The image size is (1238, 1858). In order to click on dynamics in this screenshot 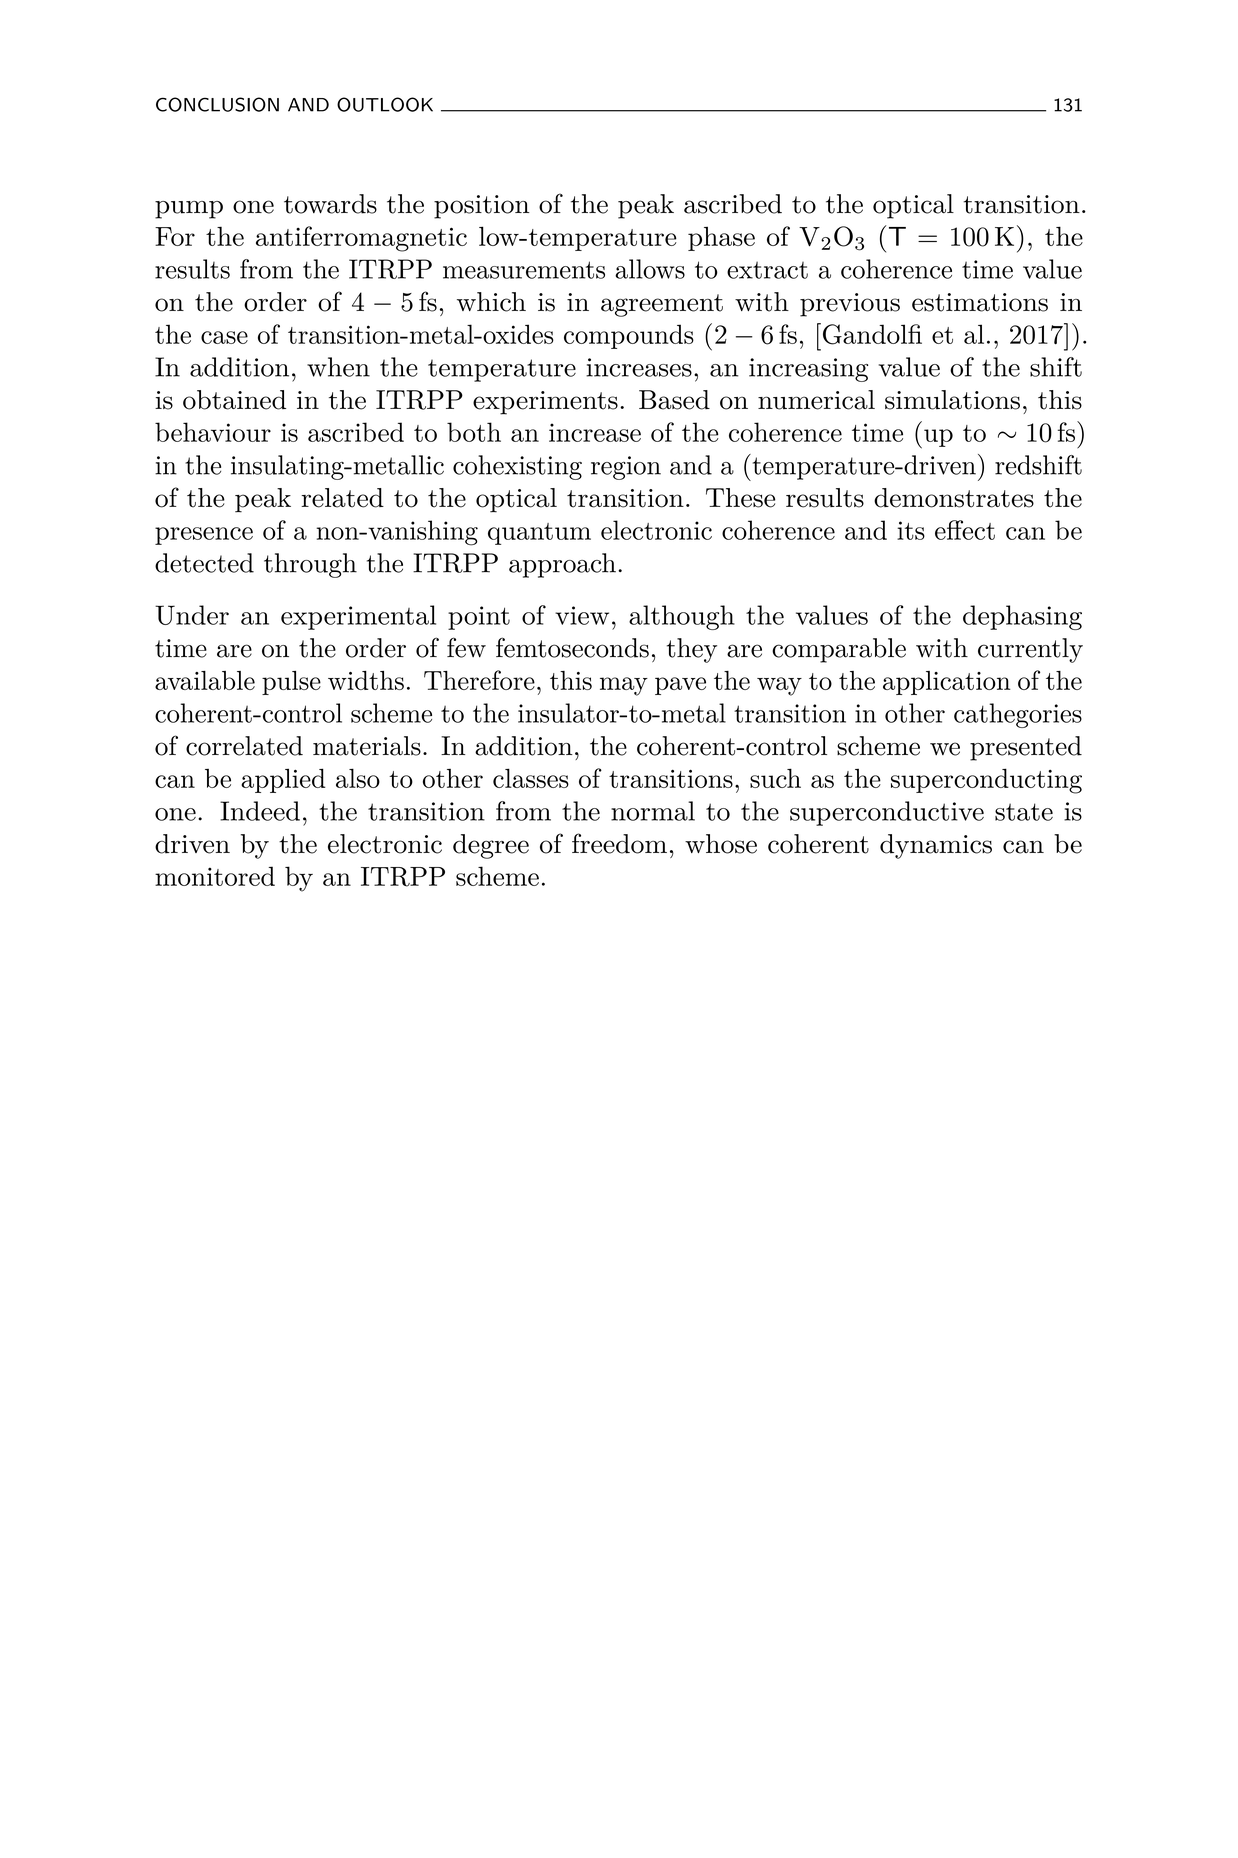, I will do `click(936, 846)`.
